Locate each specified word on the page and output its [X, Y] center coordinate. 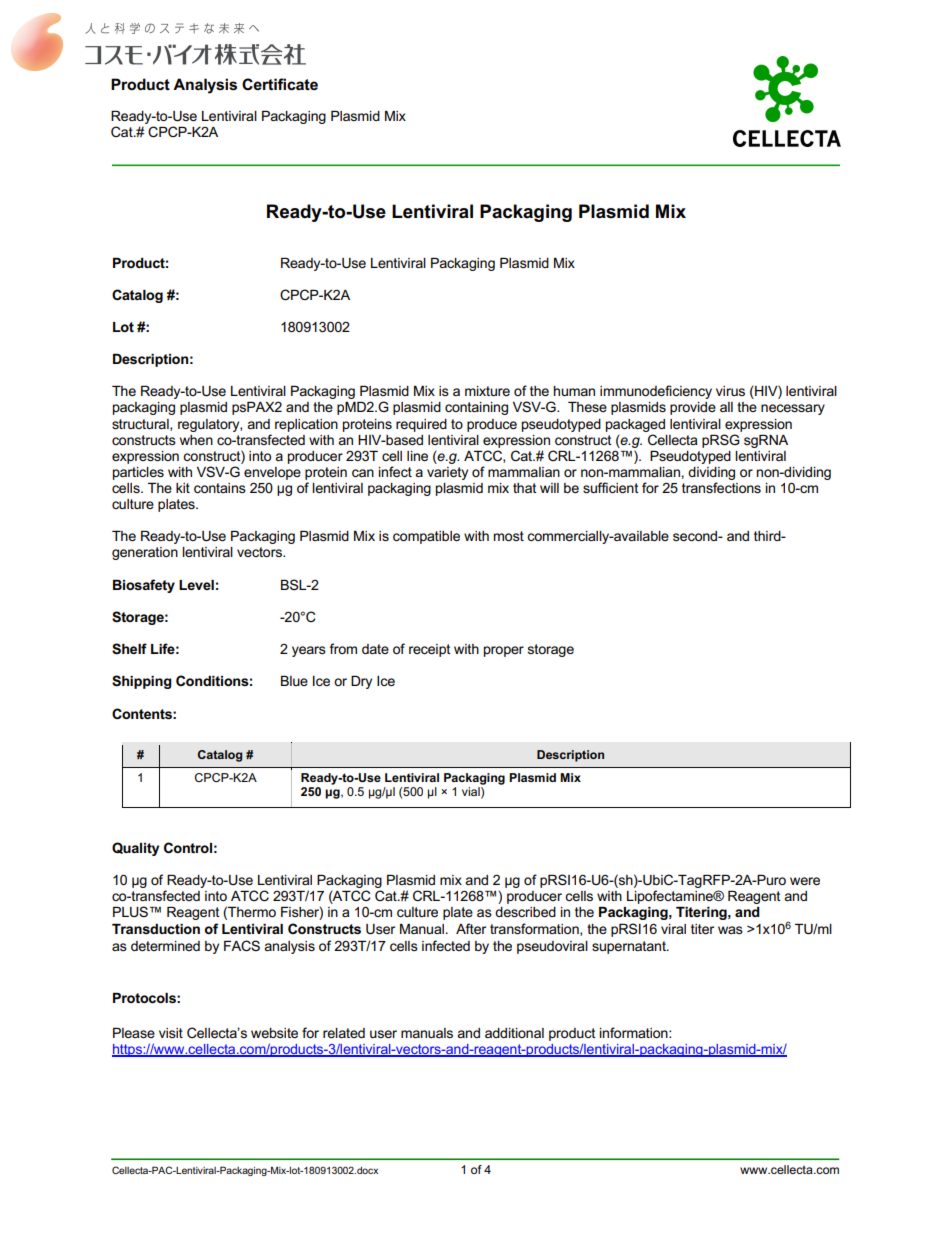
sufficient [611, 487]
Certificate [280, 84]
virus [730, 391]
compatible [426, 537]
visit [171, 1033]
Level [196, 585]
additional [514, 1033]
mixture [487, 391]
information [635, 1032]
